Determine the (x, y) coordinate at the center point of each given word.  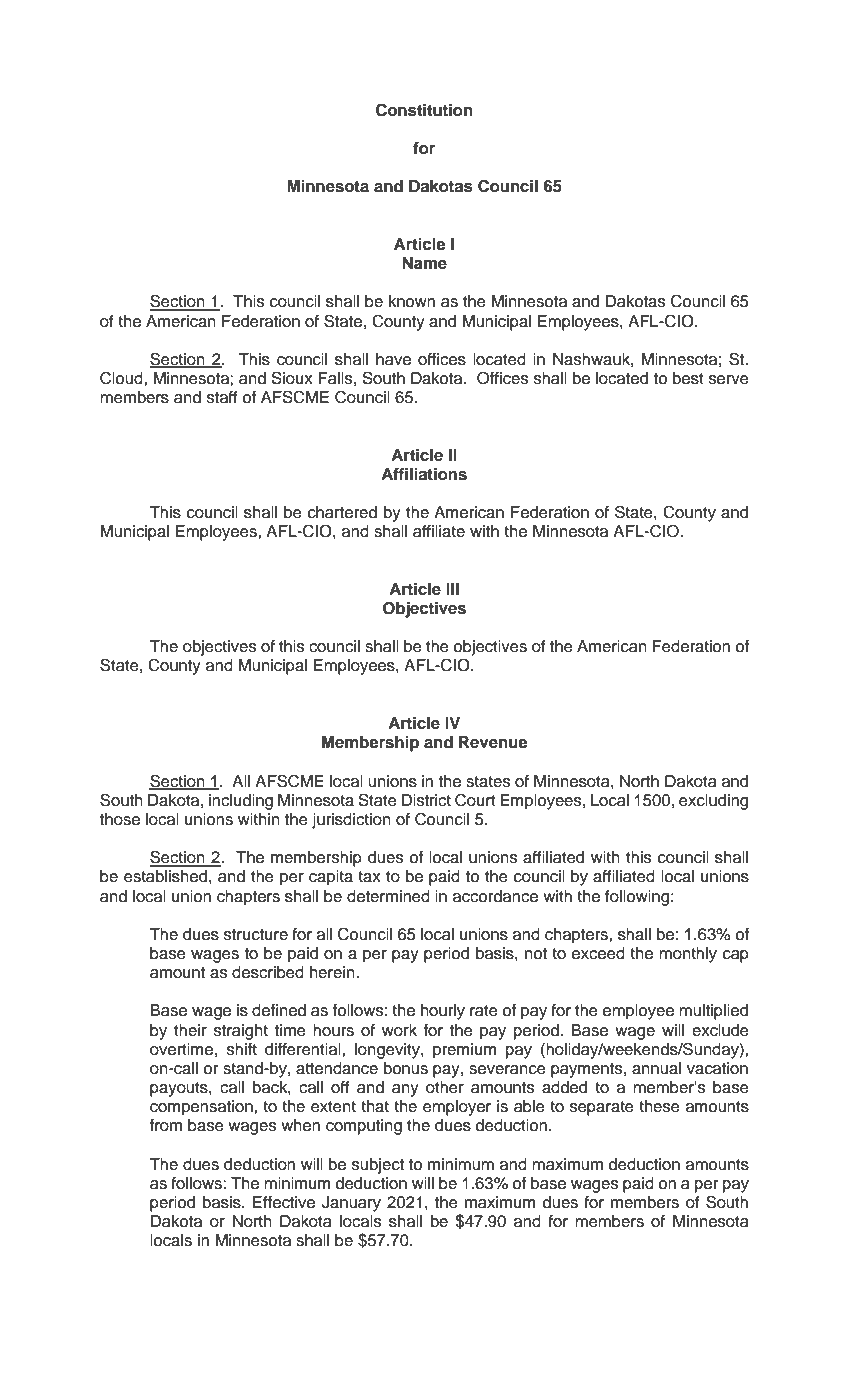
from (166, 1125)
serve (729, 380)
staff (222, 397)
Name (424, 263)
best (688, 378)
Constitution (424, 110)
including (241, 802)
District (426, 800)
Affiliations (424, 474)
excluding (713, 802)
